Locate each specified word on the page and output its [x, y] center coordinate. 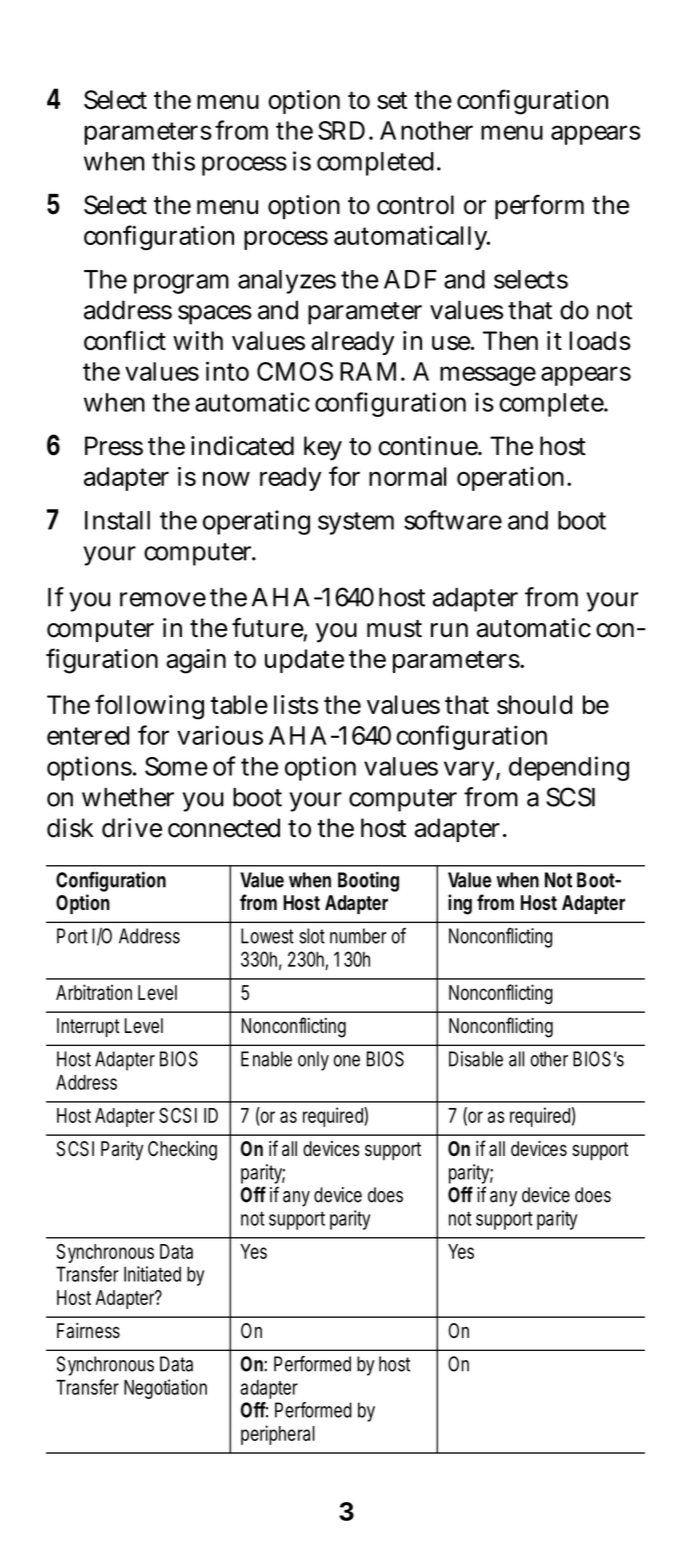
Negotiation [165, 1389]
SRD [341, 130]
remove [163, 599]
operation [513, 479]
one [346, 1061]
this [173, 161]
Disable [476, 1059]
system [356, 523]
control [415, 205]
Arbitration [94, 992]
